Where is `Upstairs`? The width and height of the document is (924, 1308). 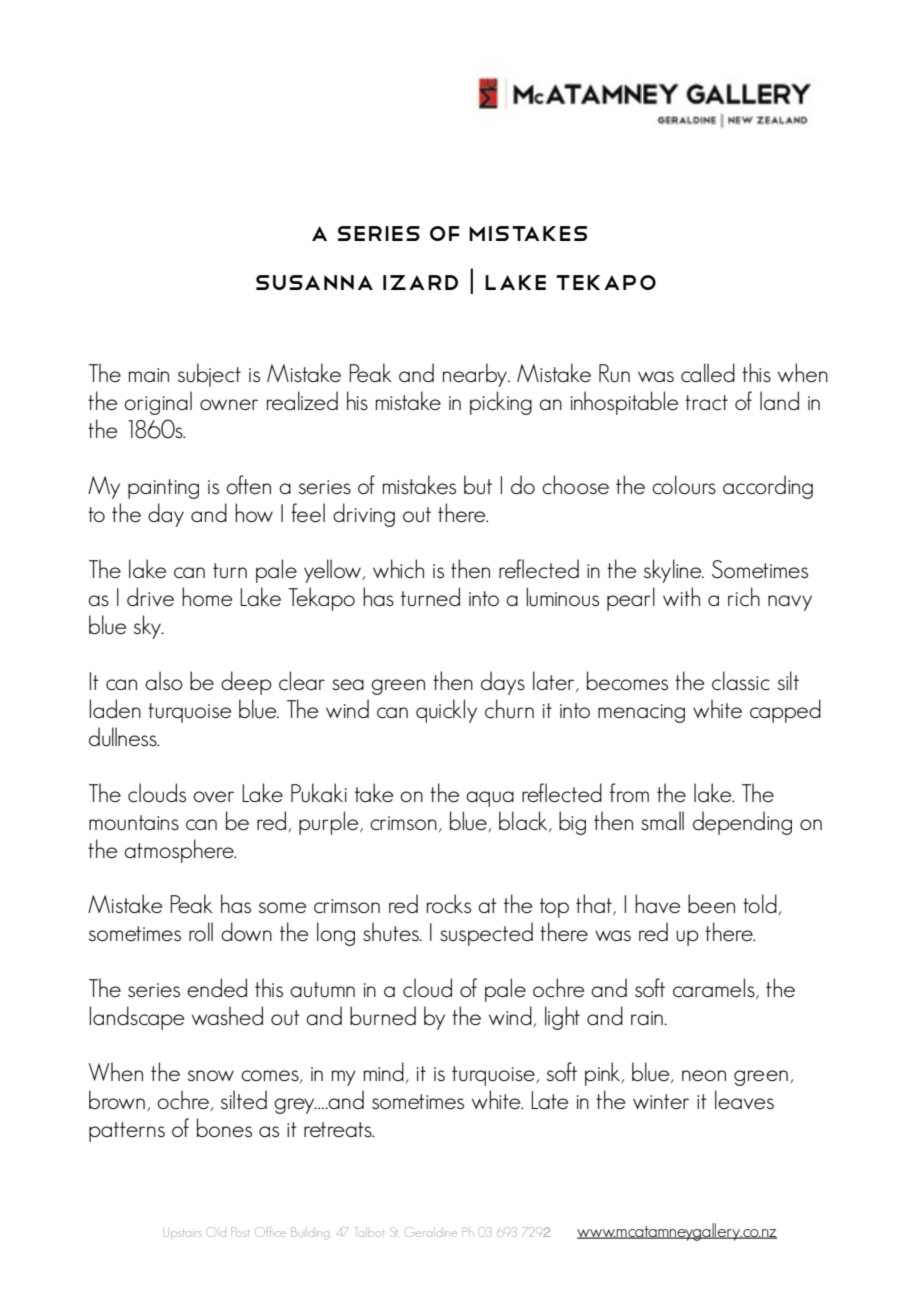
Upstairs is located at coordinates (183, 1234).
